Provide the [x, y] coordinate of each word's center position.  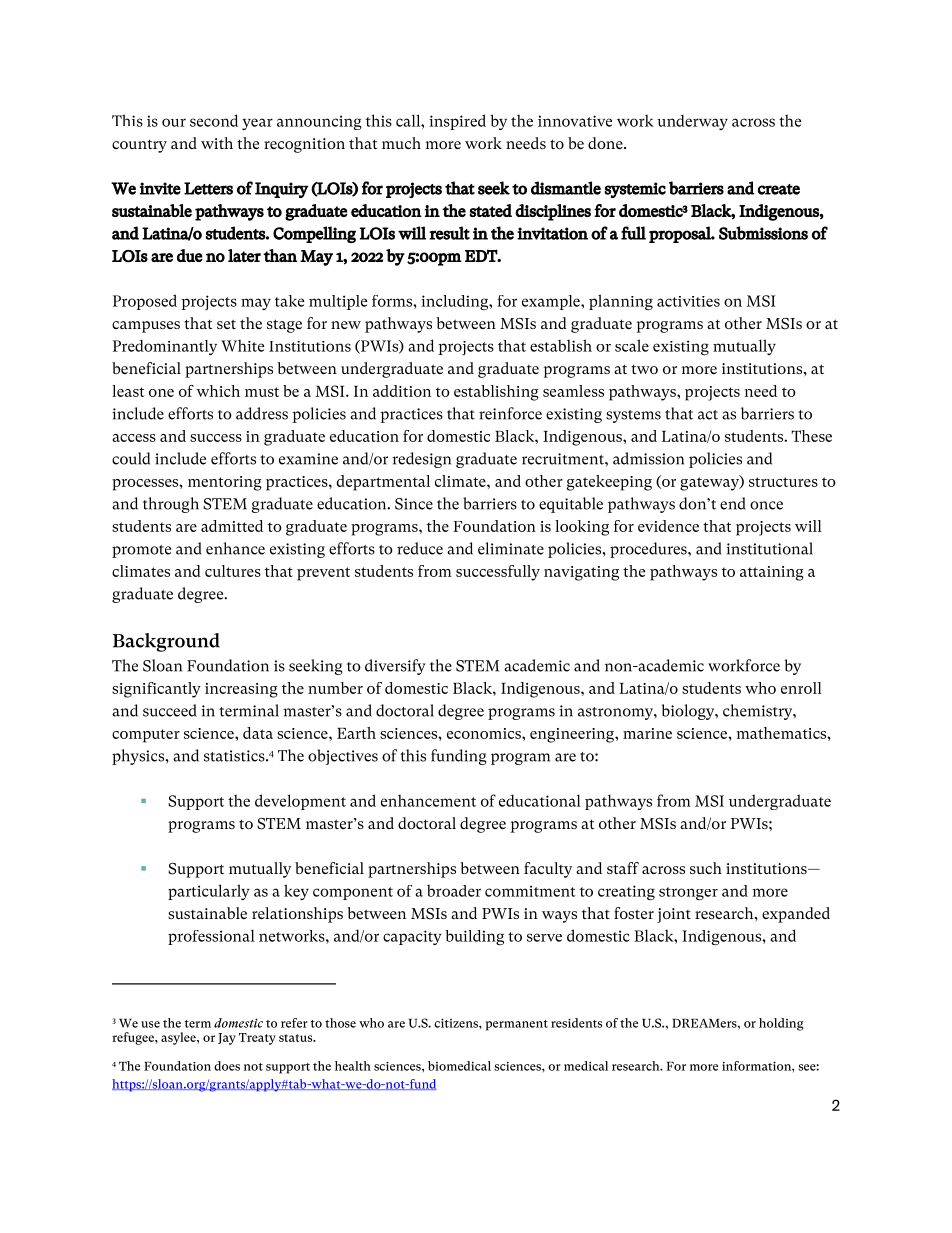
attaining [772, 573]
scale [632, 345]
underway [692, 122]
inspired [457, 122]
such [706, 868]
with [217, 143]
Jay [227, 1039]
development [300, 802]
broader [454, 891]
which [218, 391]
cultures [233, 571]
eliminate [511, 548]
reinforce [510, 413]
